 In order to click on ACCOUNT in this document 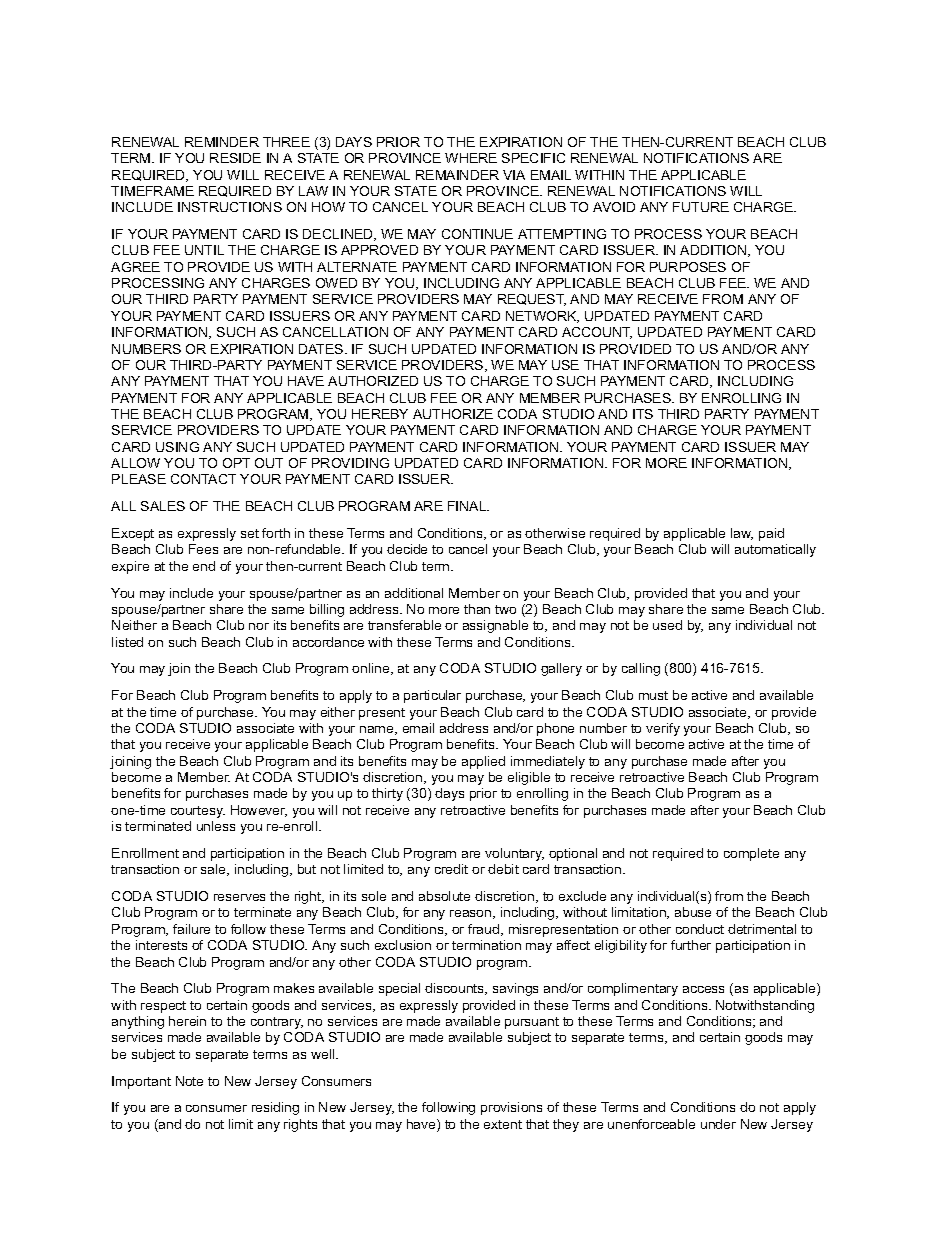, I will do `click(597, 333)`.
